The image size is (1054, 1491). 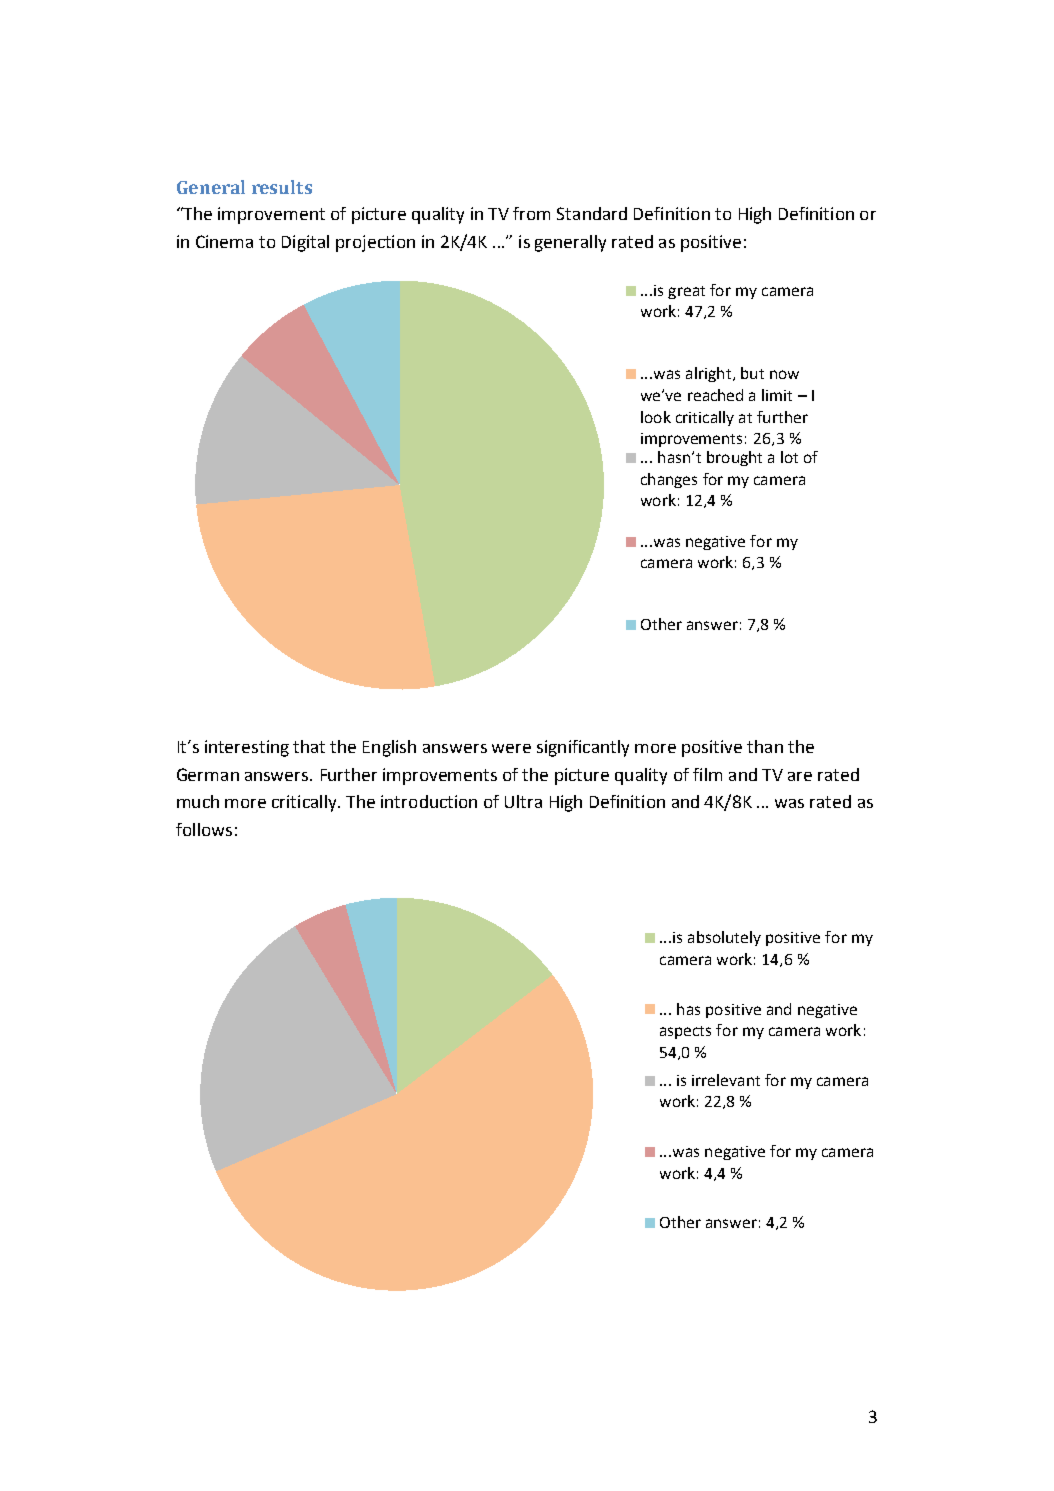 What do you see at coordinates (305, 243) in the screenshot?
I see `Digital` at bounding box center [305, 243].
